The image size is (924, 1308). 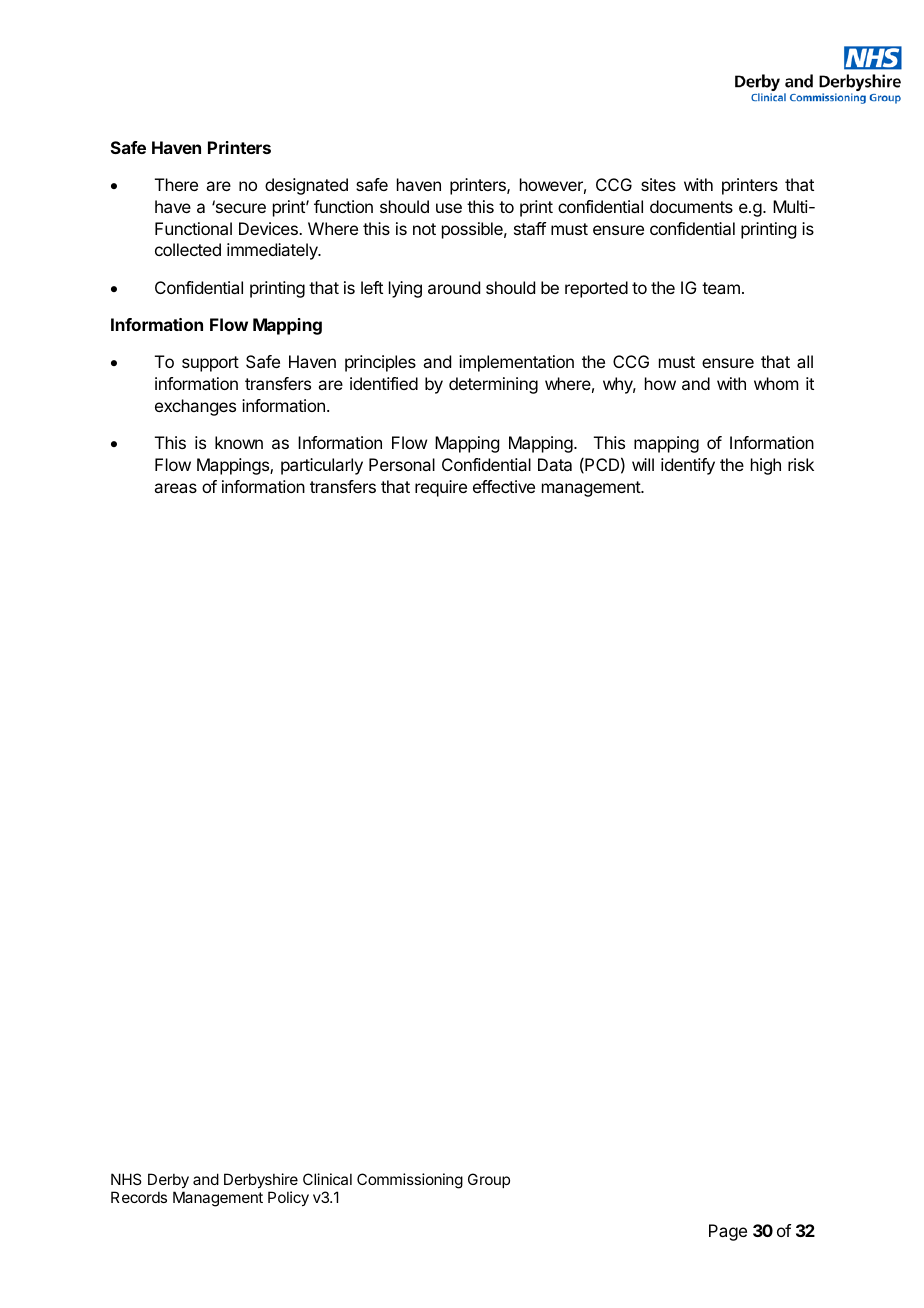 I want to click on documents, so click(x=691, y=206).
